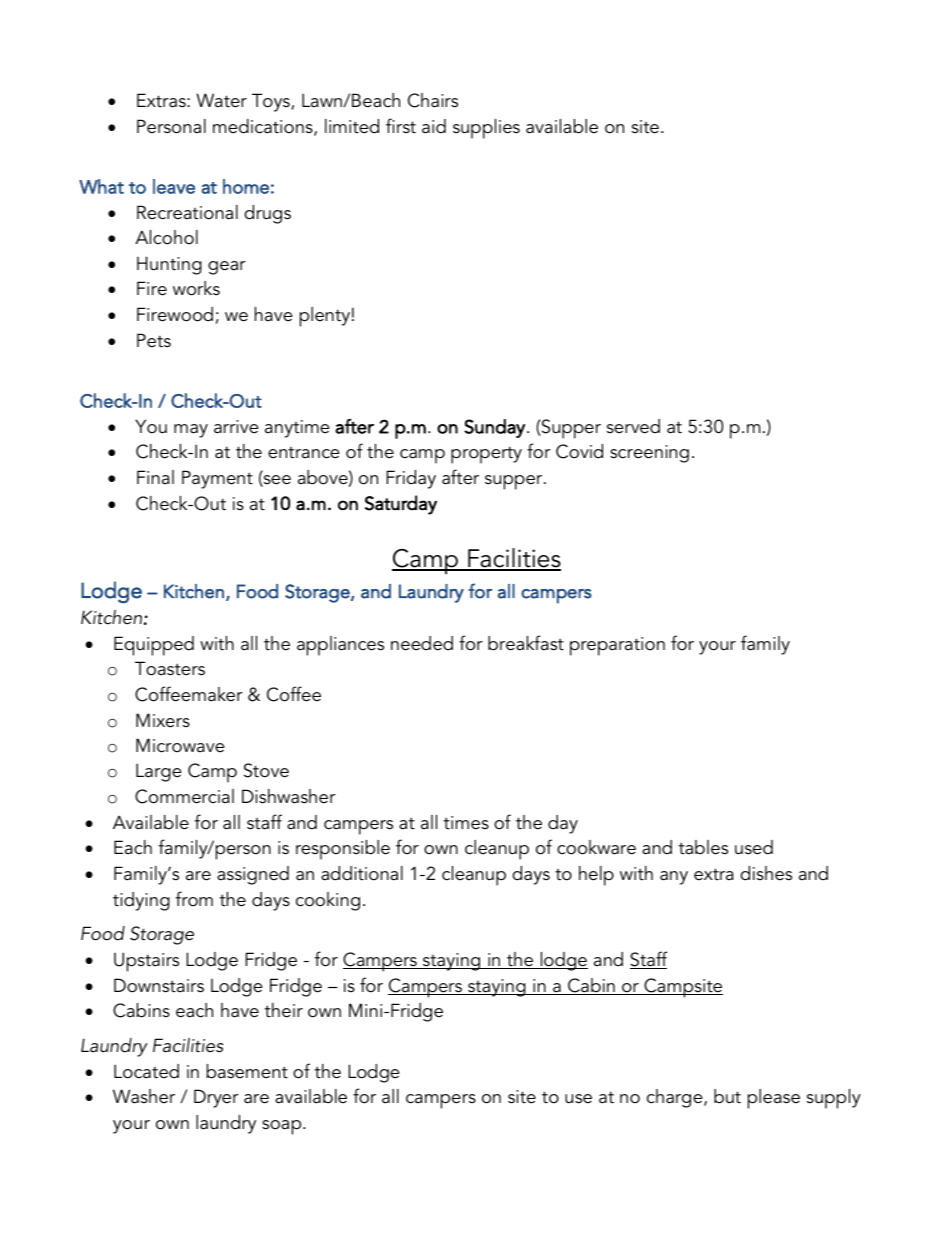 The width and height of the screenshot is (952, 1233). Describe the element at coordinates (434, 126) in the screenshot. I see `aid` at that location.
